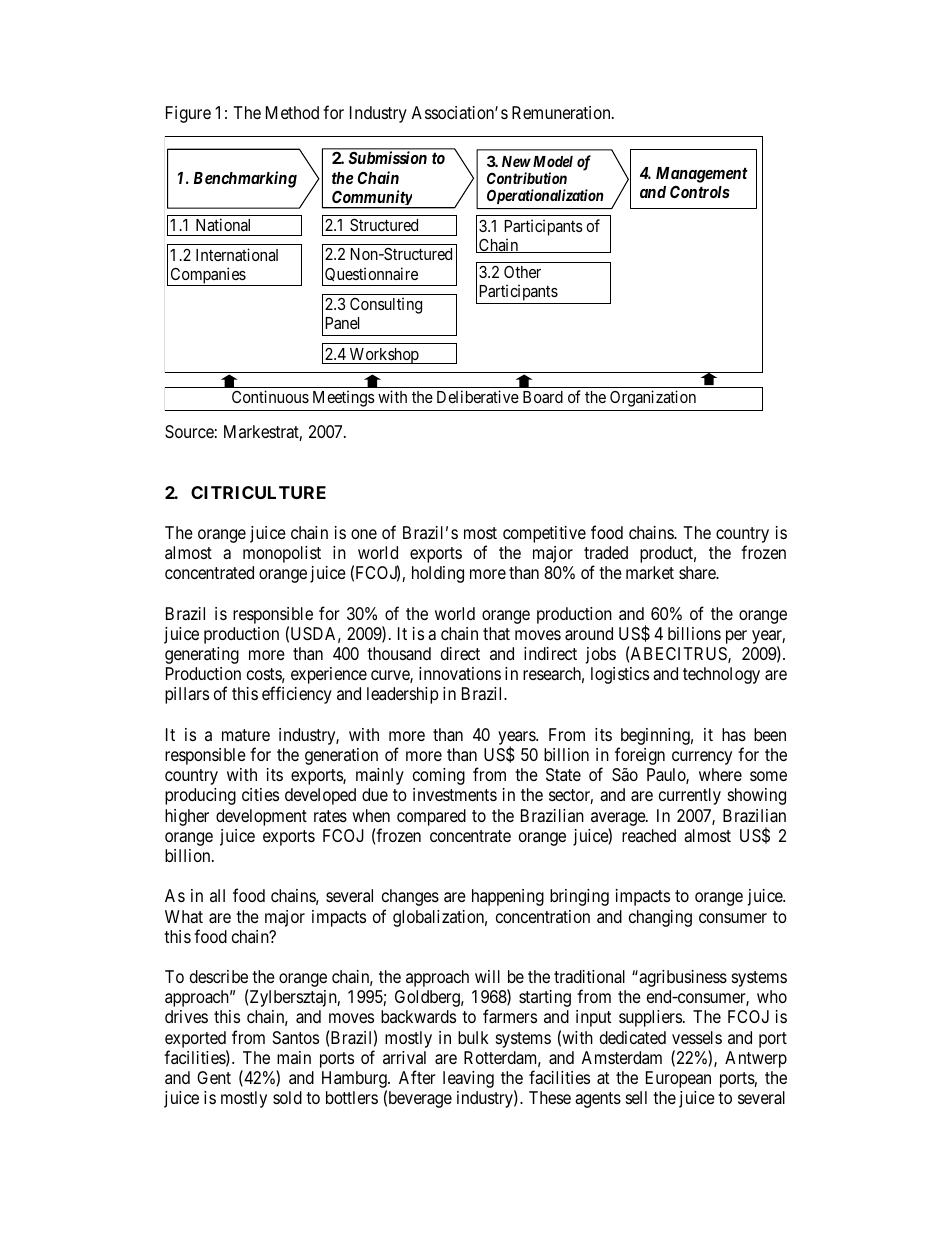 The width and height of the screenshot is (952, 1233). What do you see at coordinates (245, 179) in the screenshot?
I see `Benchmarking` at bounding box center [245, 179].
